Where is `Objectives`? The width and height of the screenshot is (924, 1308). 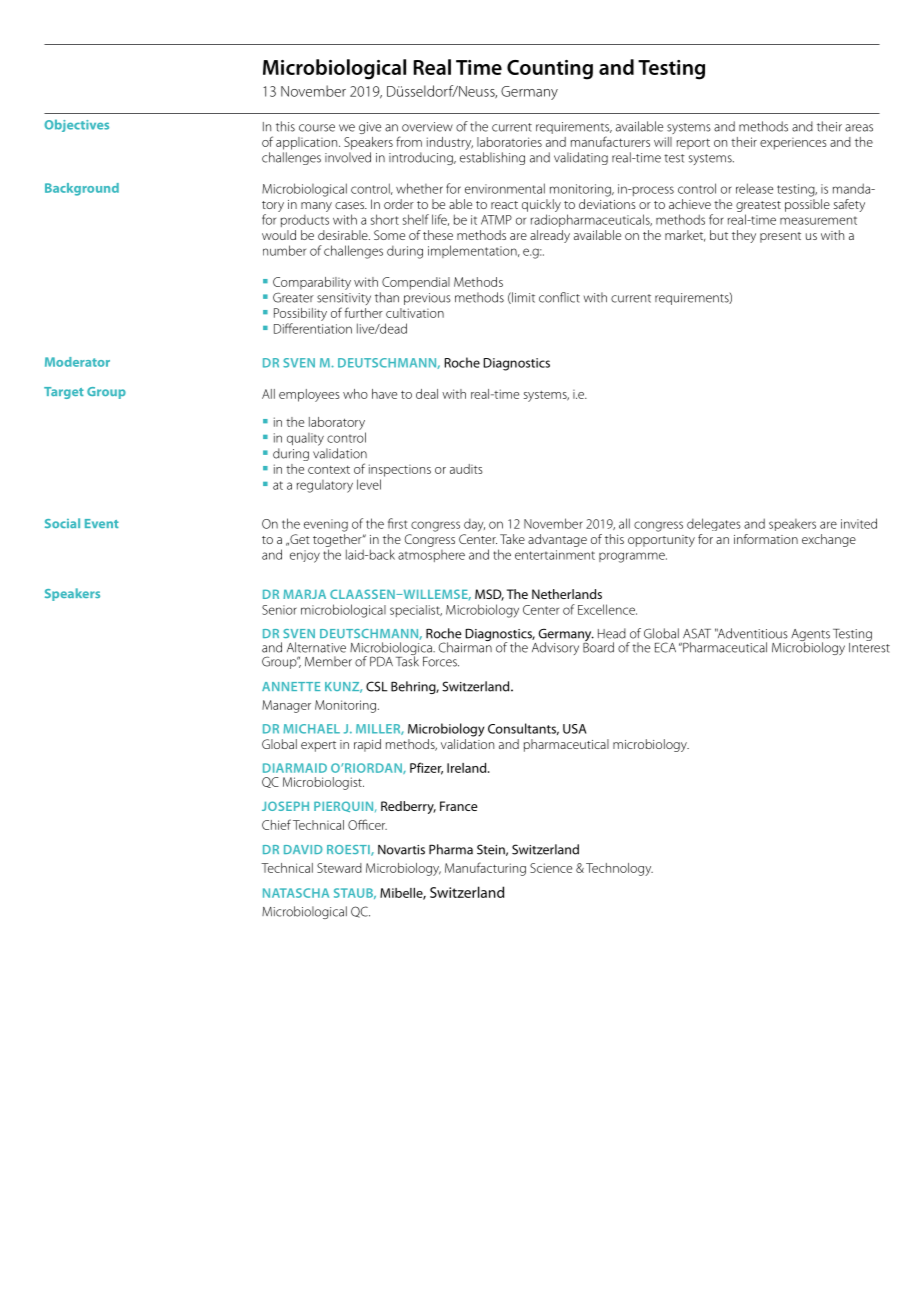 Objectives is located at coordinates (76, 125).
